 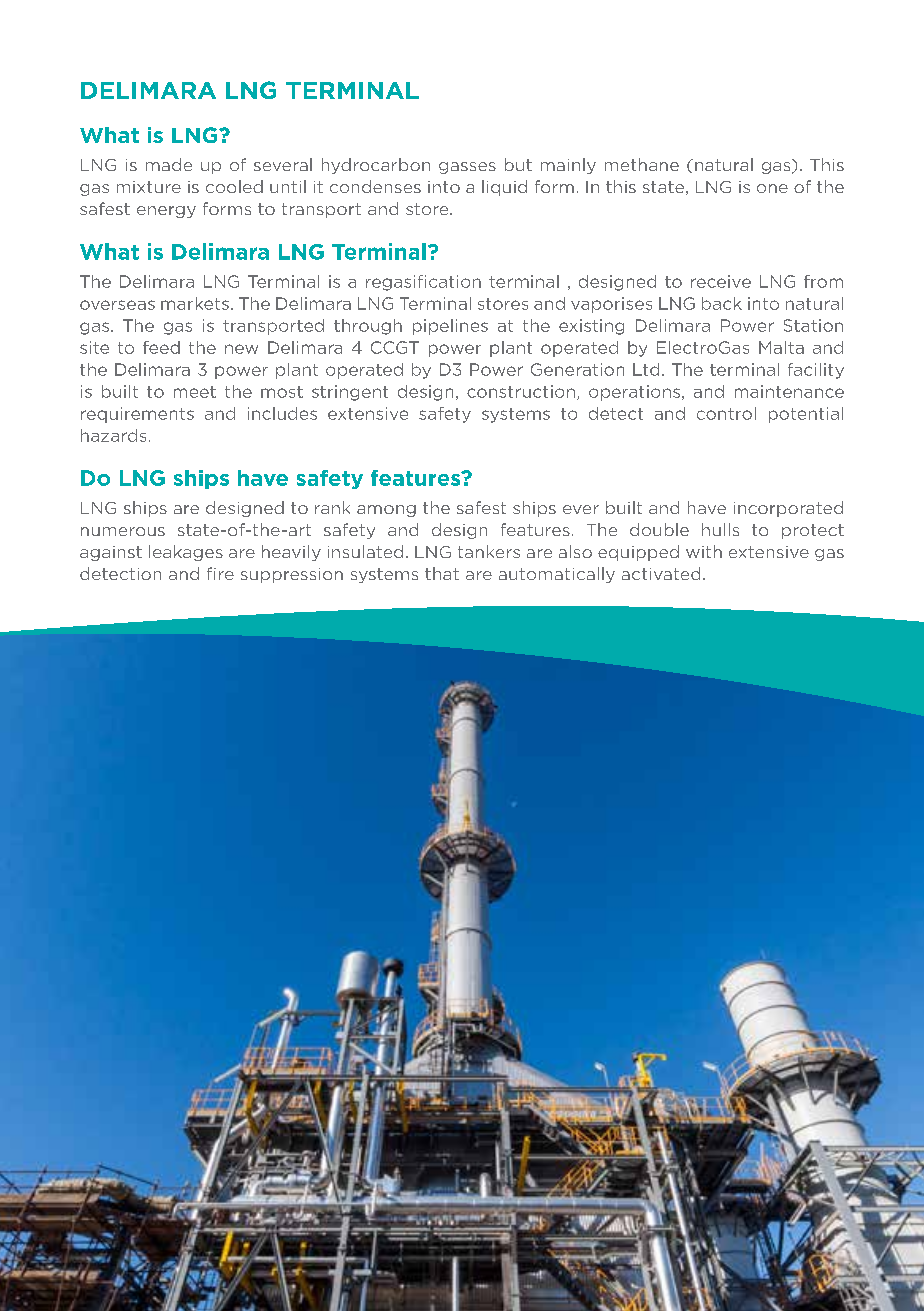 What do you see at coordinates (186, 553) in the screenshot?
I see `leakages` at bounding box center [186, 553].
